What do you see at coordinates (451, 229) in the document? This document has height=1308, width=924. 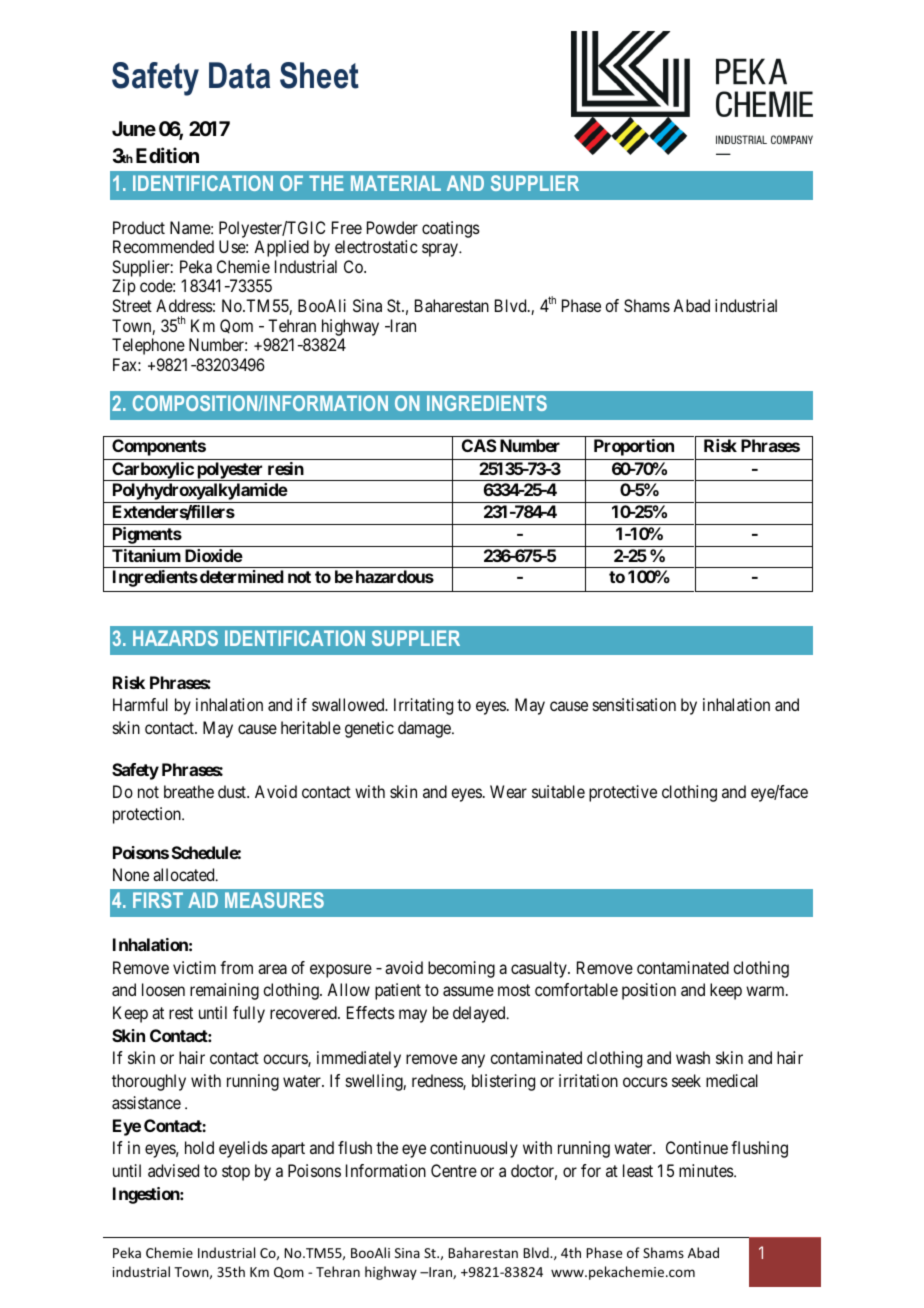 I see `coatings` at bounding box center [451, 229].
